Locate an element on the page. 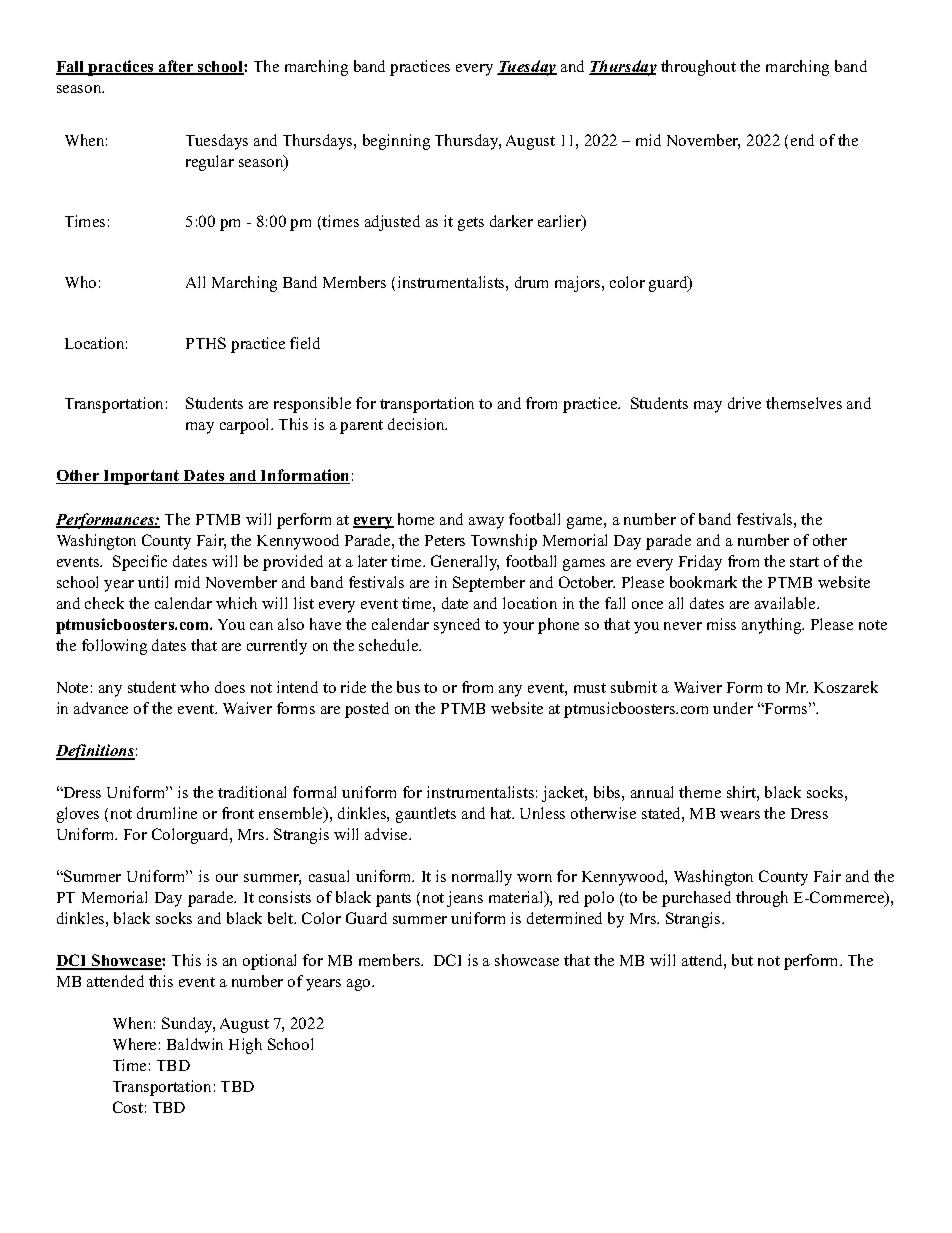  beginning is located at coordinates (396, 142).
